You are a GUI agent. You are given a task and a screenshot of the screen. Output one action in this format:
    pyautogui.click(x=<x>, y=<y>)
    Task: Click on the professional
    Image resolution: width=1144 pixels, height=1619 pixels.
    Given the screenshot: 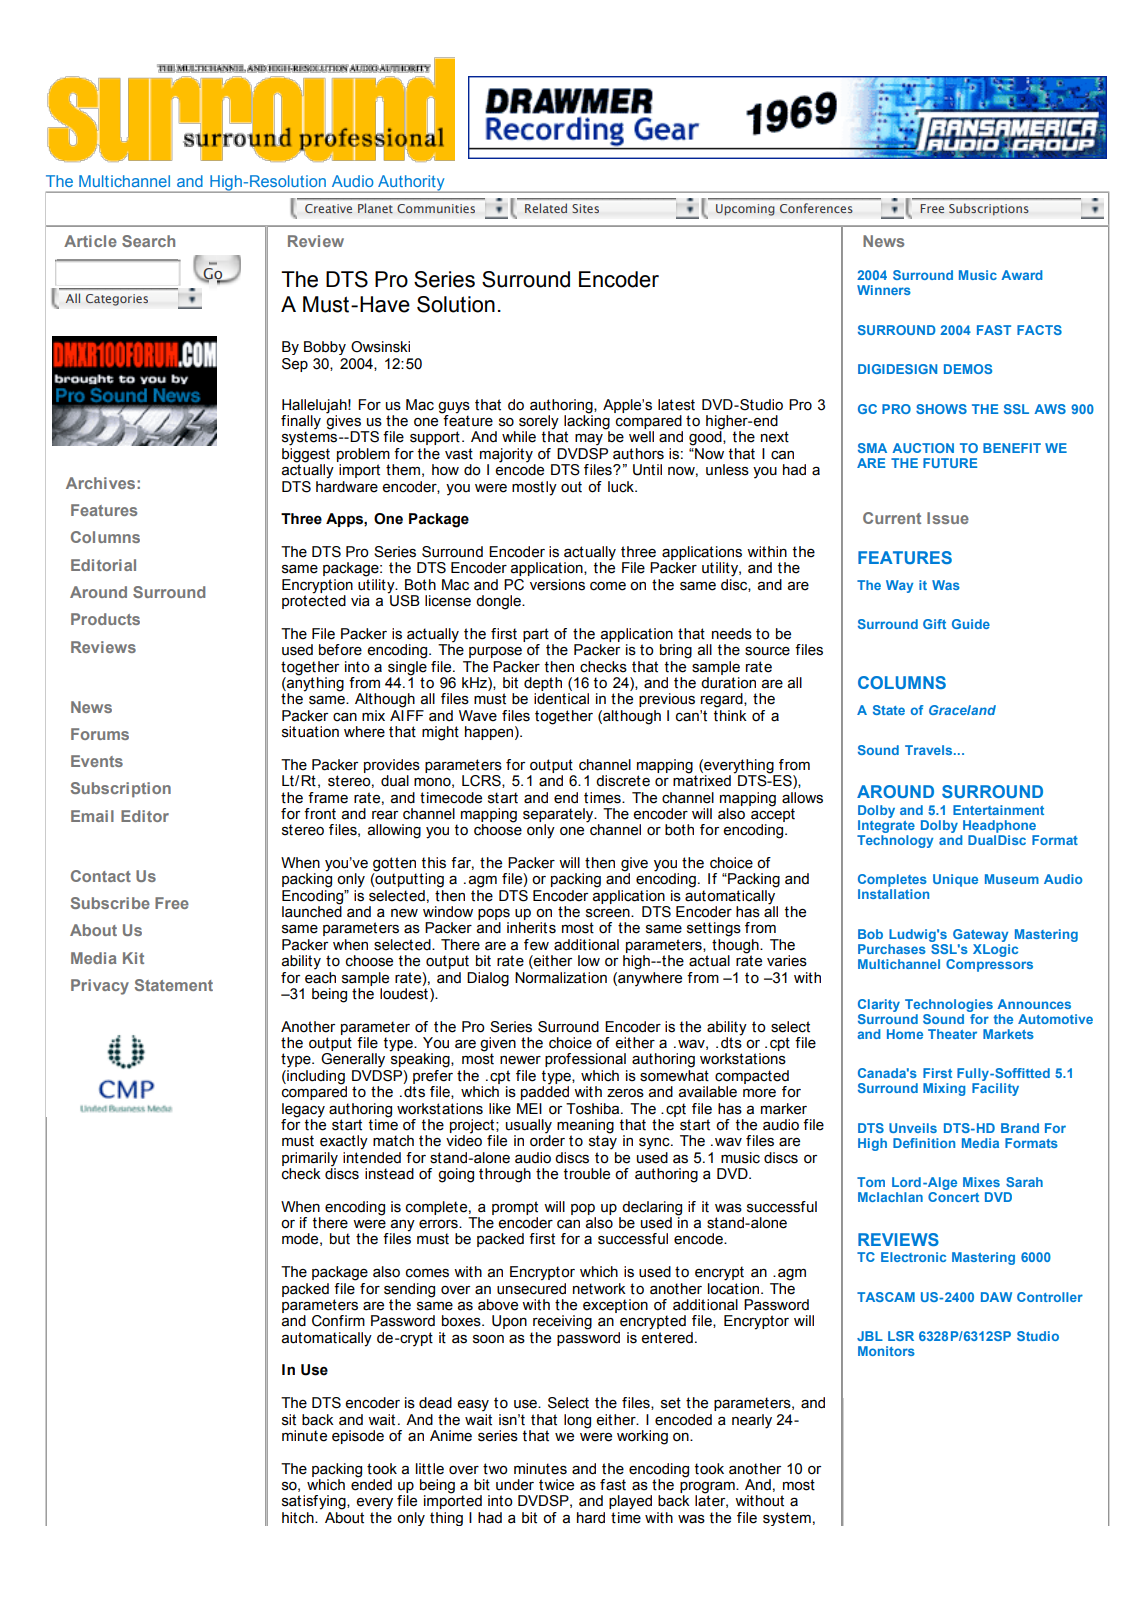 What is the action you would take?
    pyautogui.click(x=585, y=1060)
